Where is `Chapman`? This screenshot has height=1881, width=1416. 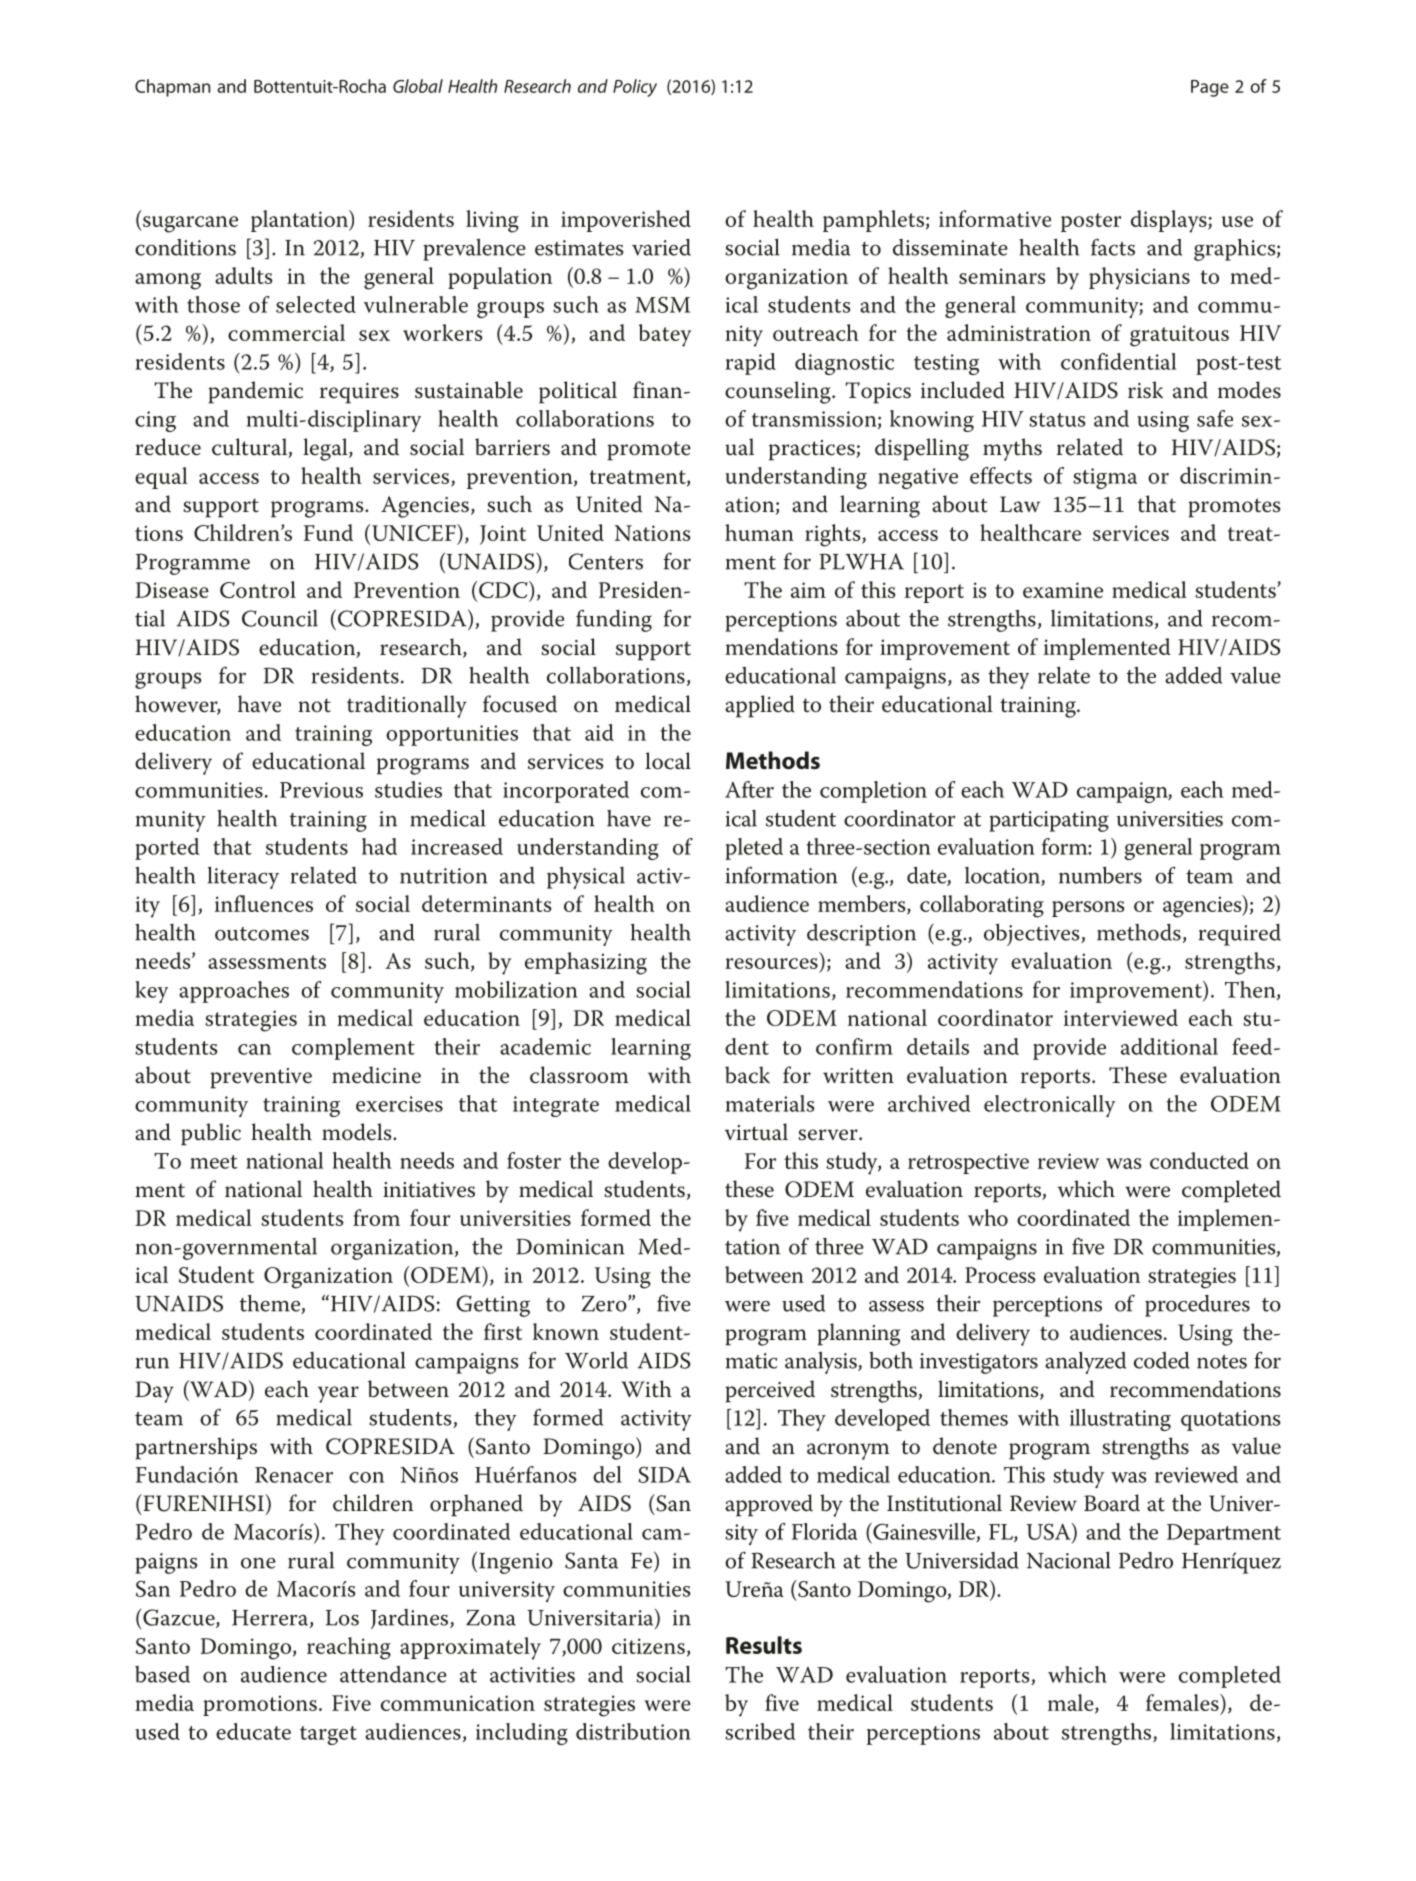 Chapman is located at coordinates (173, 88).
